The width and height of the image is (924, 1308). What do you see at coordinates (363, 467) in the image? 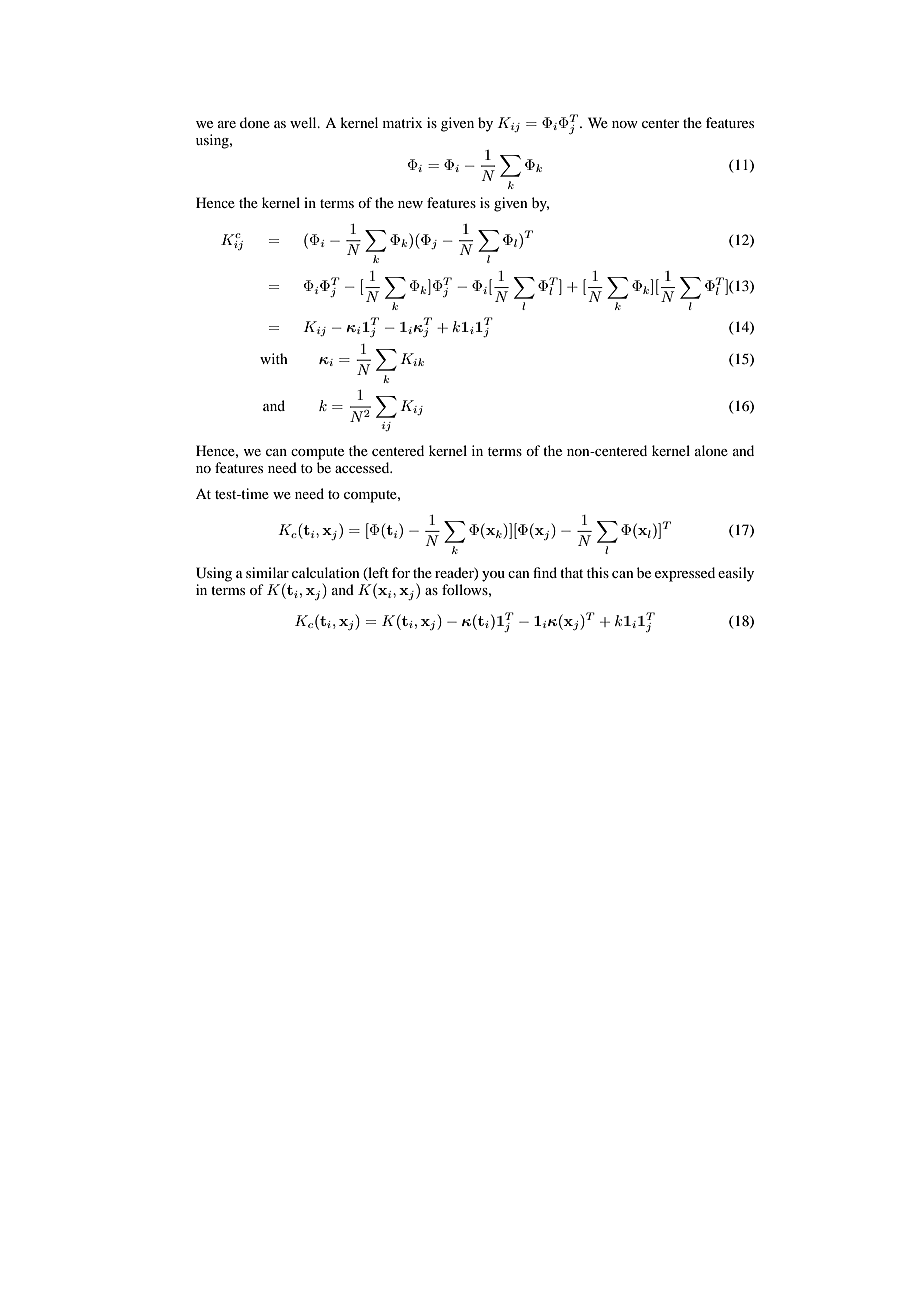
I see `accessed` at bounding box center [363, 467].
